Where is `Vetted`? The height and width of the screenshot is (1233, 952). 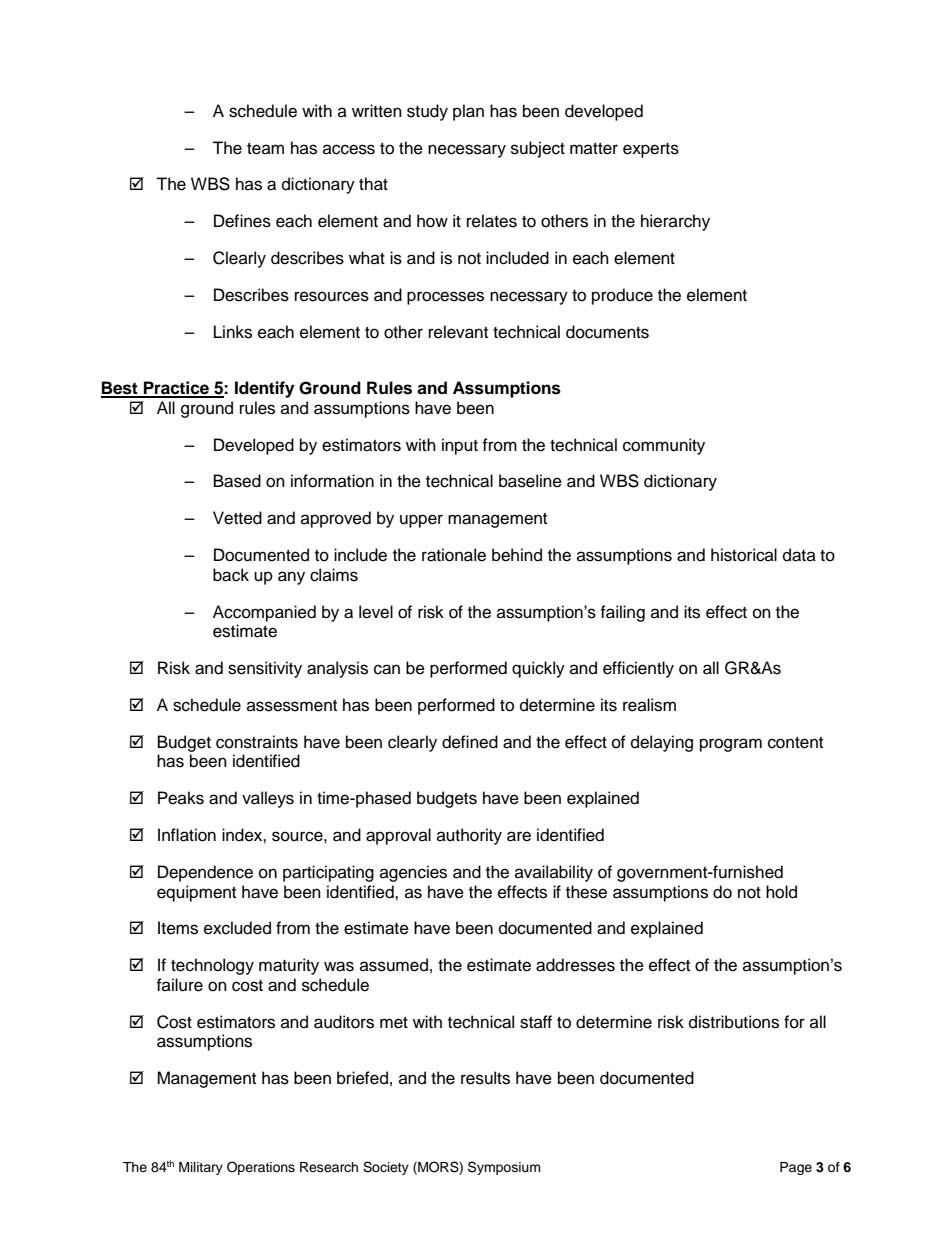
Vetted is located at coordinates (237, 518).
